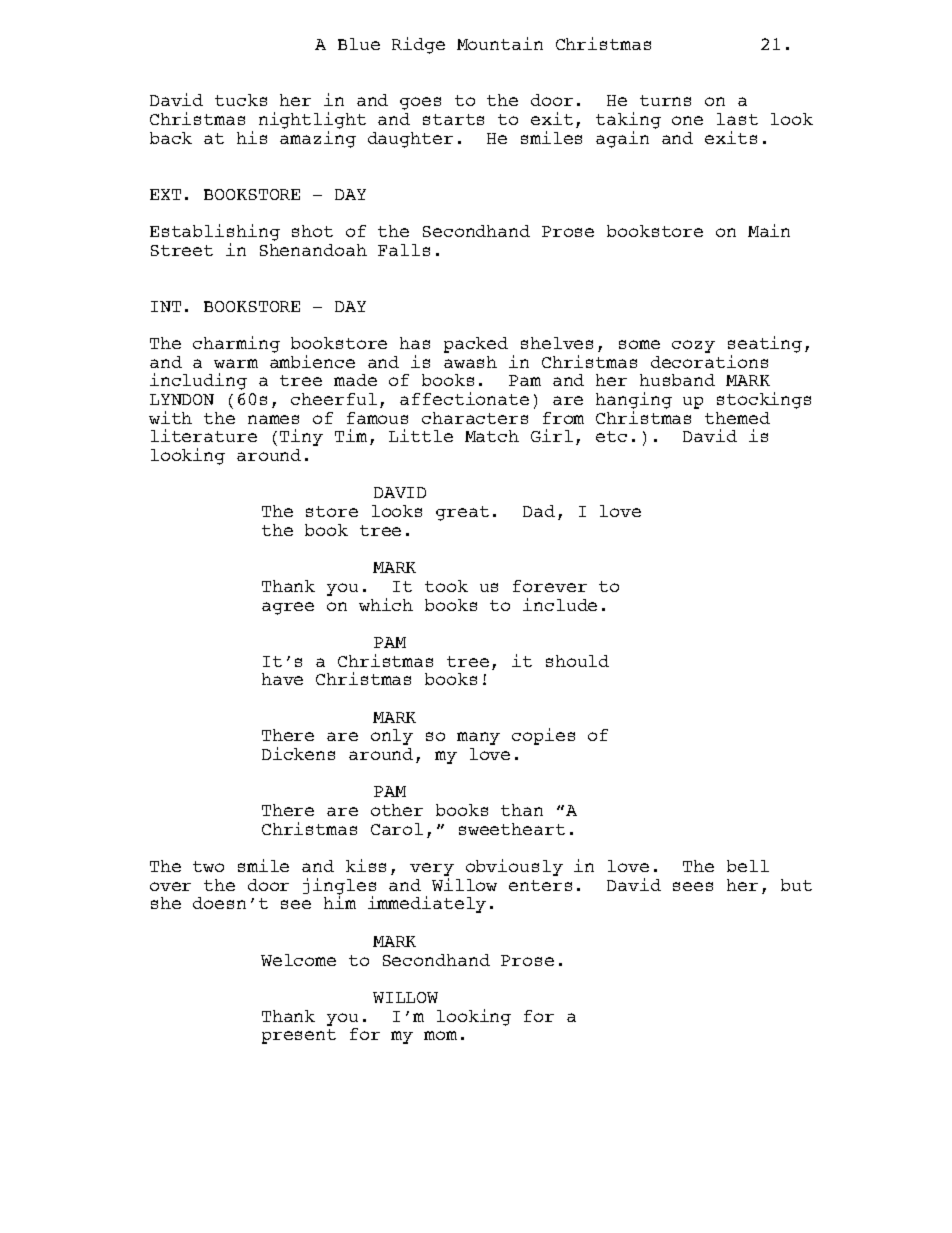 The image size is (952, 1233). Describe the element at coordinates (478, 738) in the screenshot. I see `many` at that location.
